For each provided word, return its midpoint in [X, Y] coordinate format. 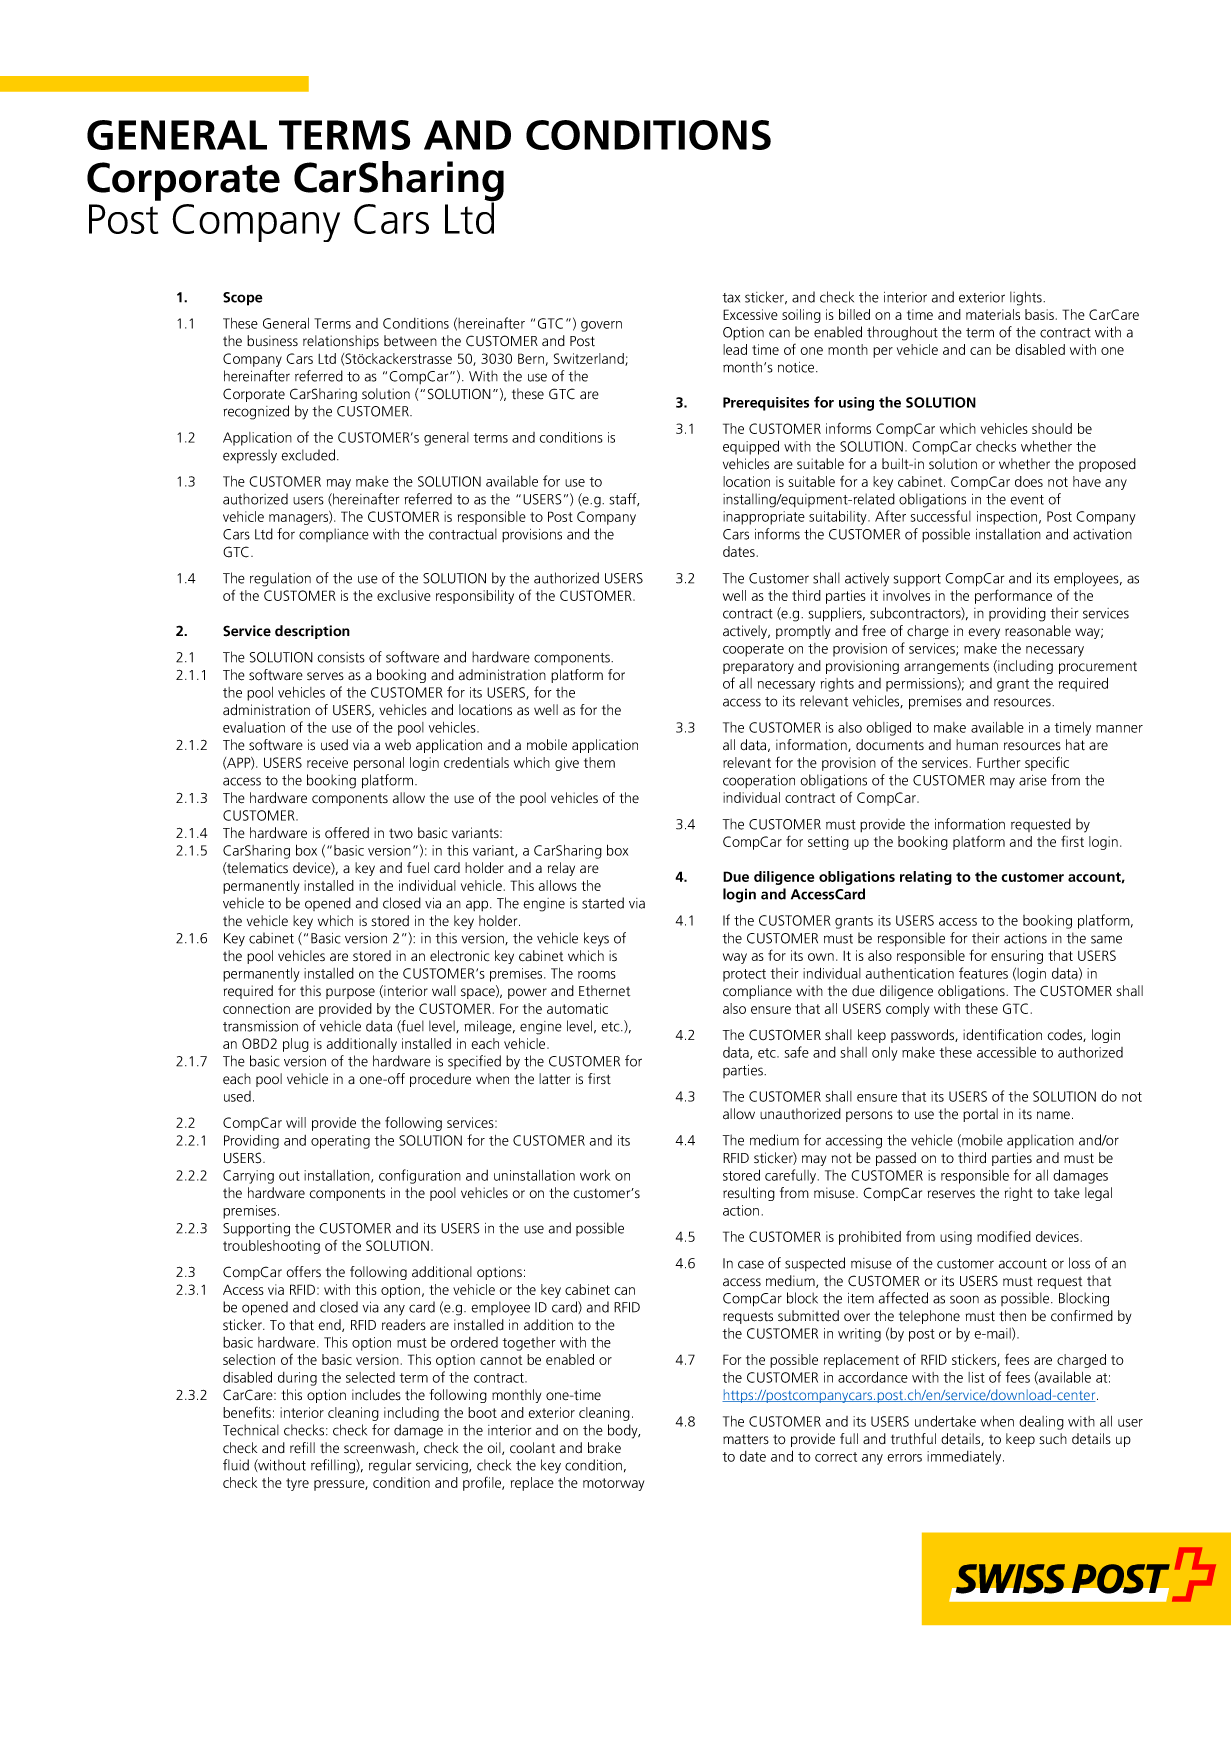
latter [554, 1079]
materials [993, 314]
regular [390, 1466]
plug [296, 1045]
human [977, 744]
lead [735, 349]
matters [746, 1440]
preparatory [758, 668]
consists [341, 657]
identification [1002, 1035]
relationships [341, 342]
